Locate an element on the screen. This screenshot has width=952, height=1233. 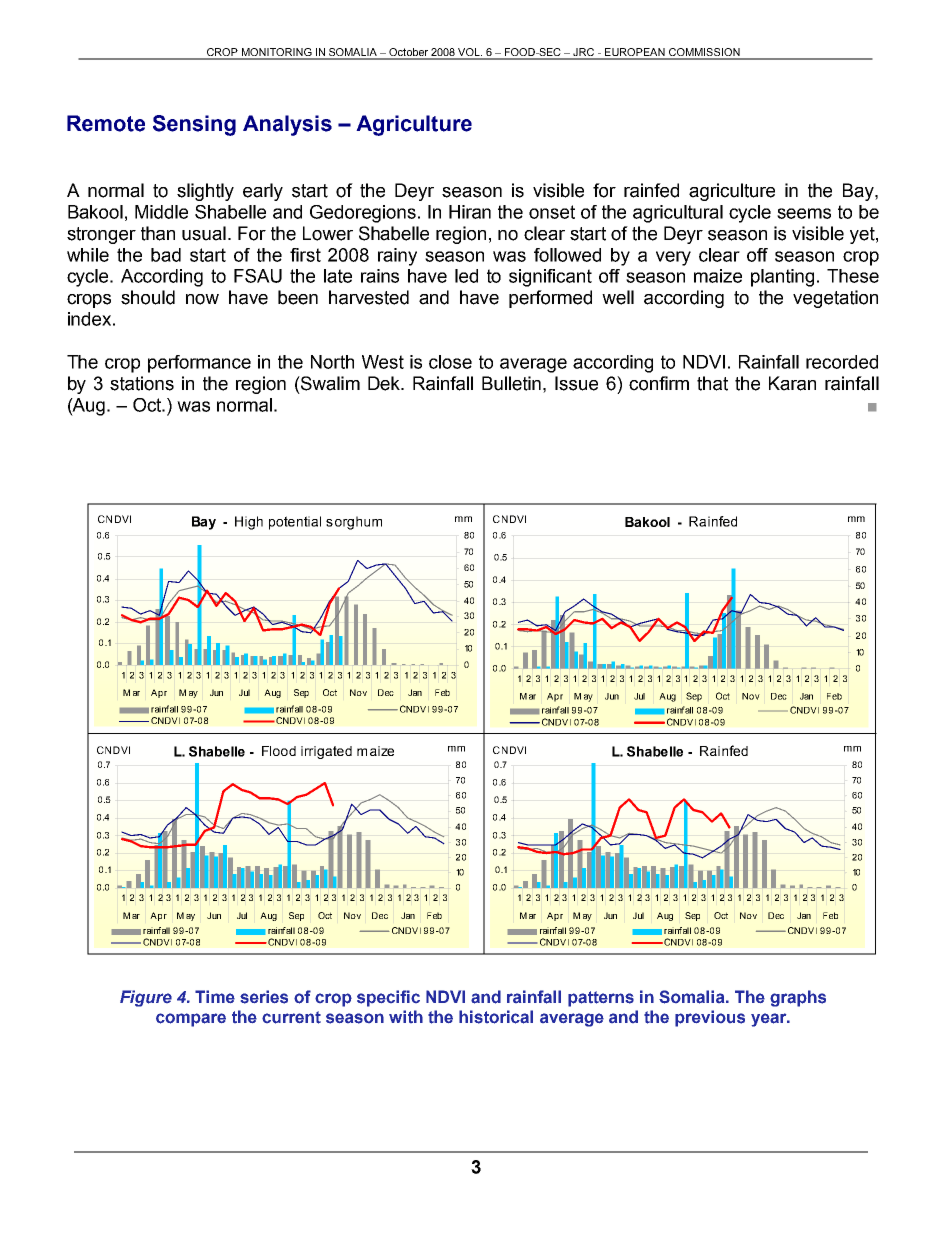
Figure is located at coordinates (146, 998).
